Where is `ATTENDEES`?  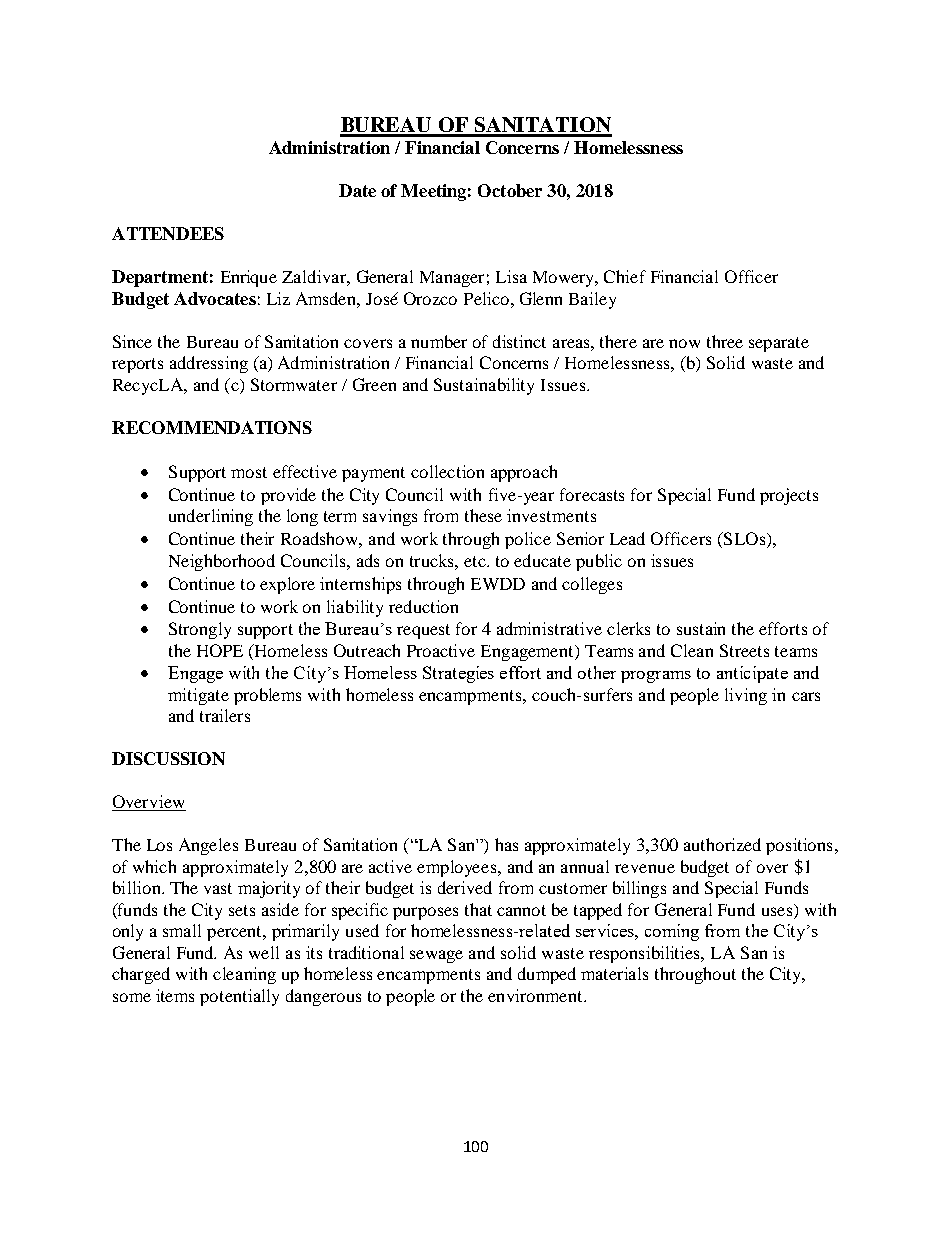 ATTENDEES is located at coordinates (168, 233).
